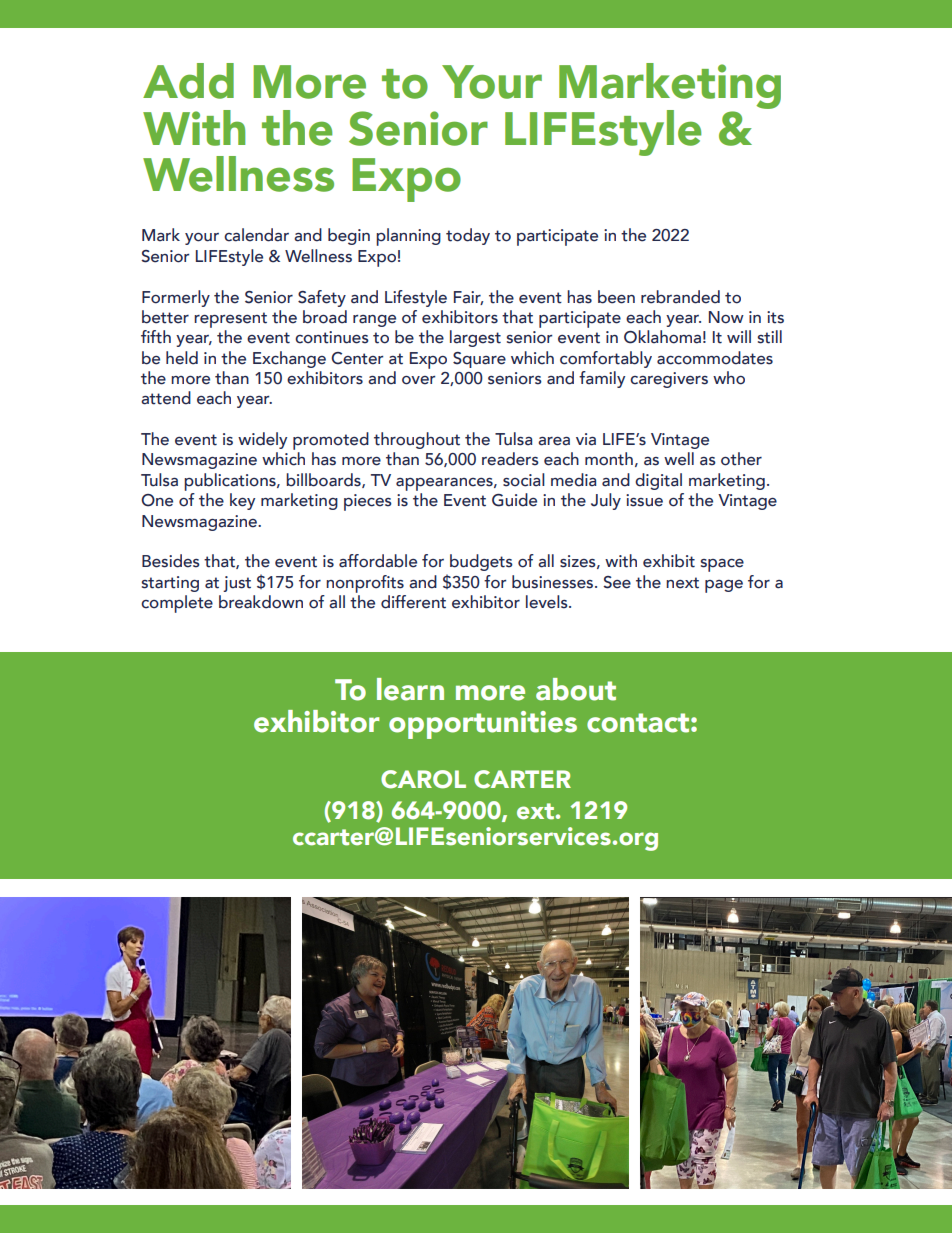 The height and width of the screenshot is (1233, 952). I want to click on represent, so click(230, 320).
